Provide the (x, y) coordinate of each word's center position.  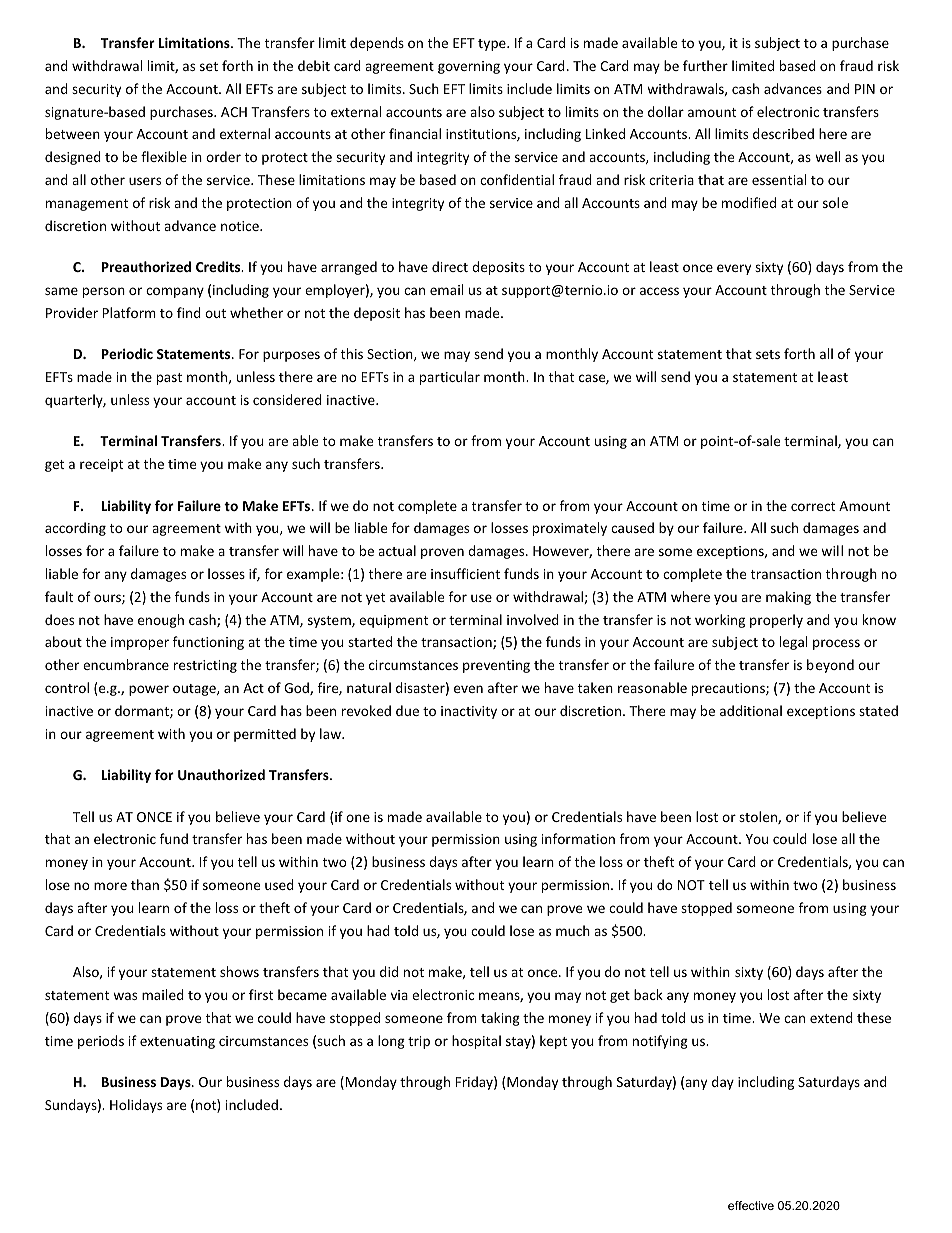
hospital (476, 1042)
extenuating (177, 1042)
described (783, 133)
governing (469, 67)
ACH (234, 112)
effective (751, 1205)
